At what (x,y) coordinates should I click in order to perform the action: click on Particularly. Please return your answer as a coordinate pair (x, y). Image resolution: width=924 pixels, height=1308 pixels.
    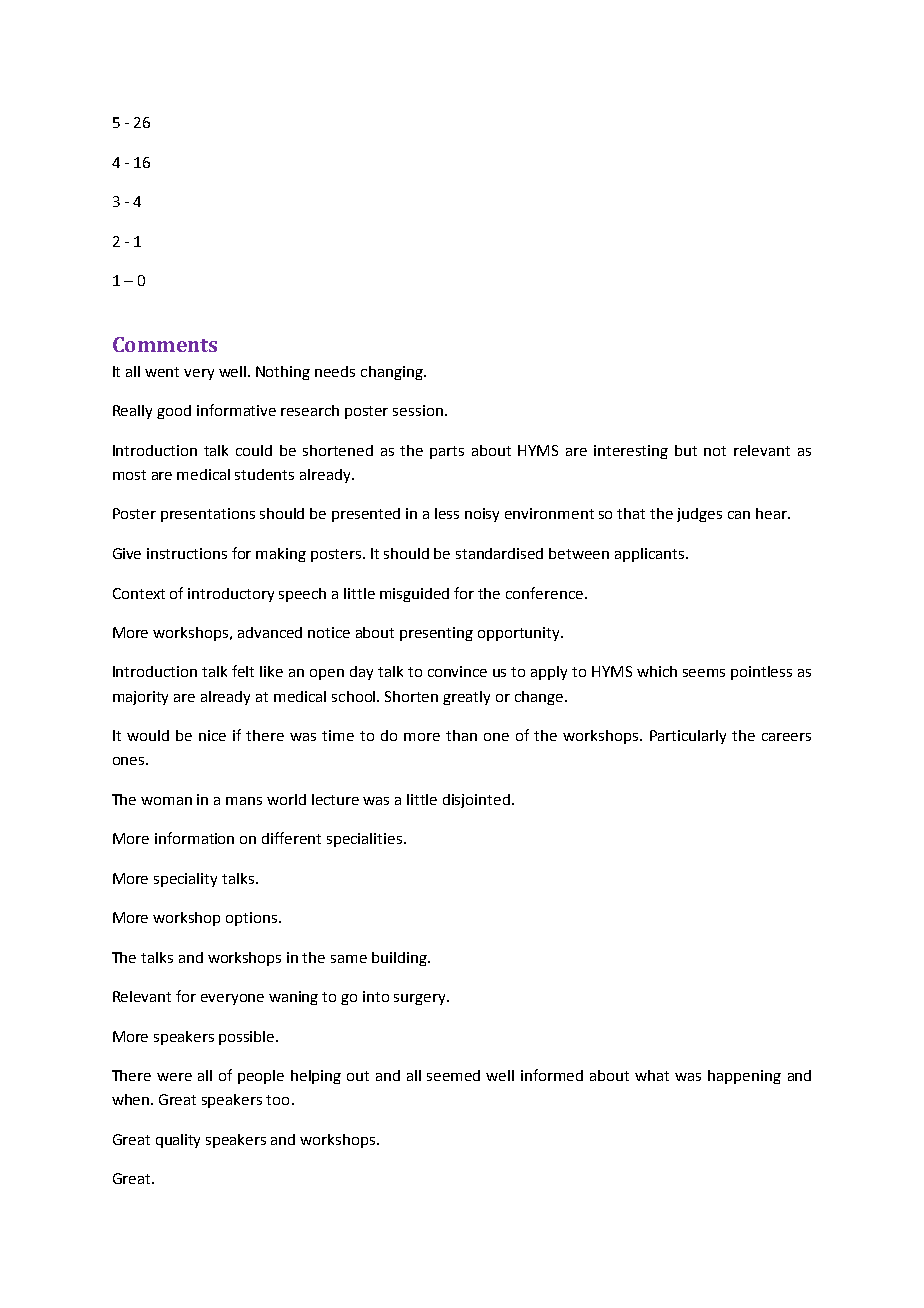
    Looking at the image, I should click on (688, 737).
